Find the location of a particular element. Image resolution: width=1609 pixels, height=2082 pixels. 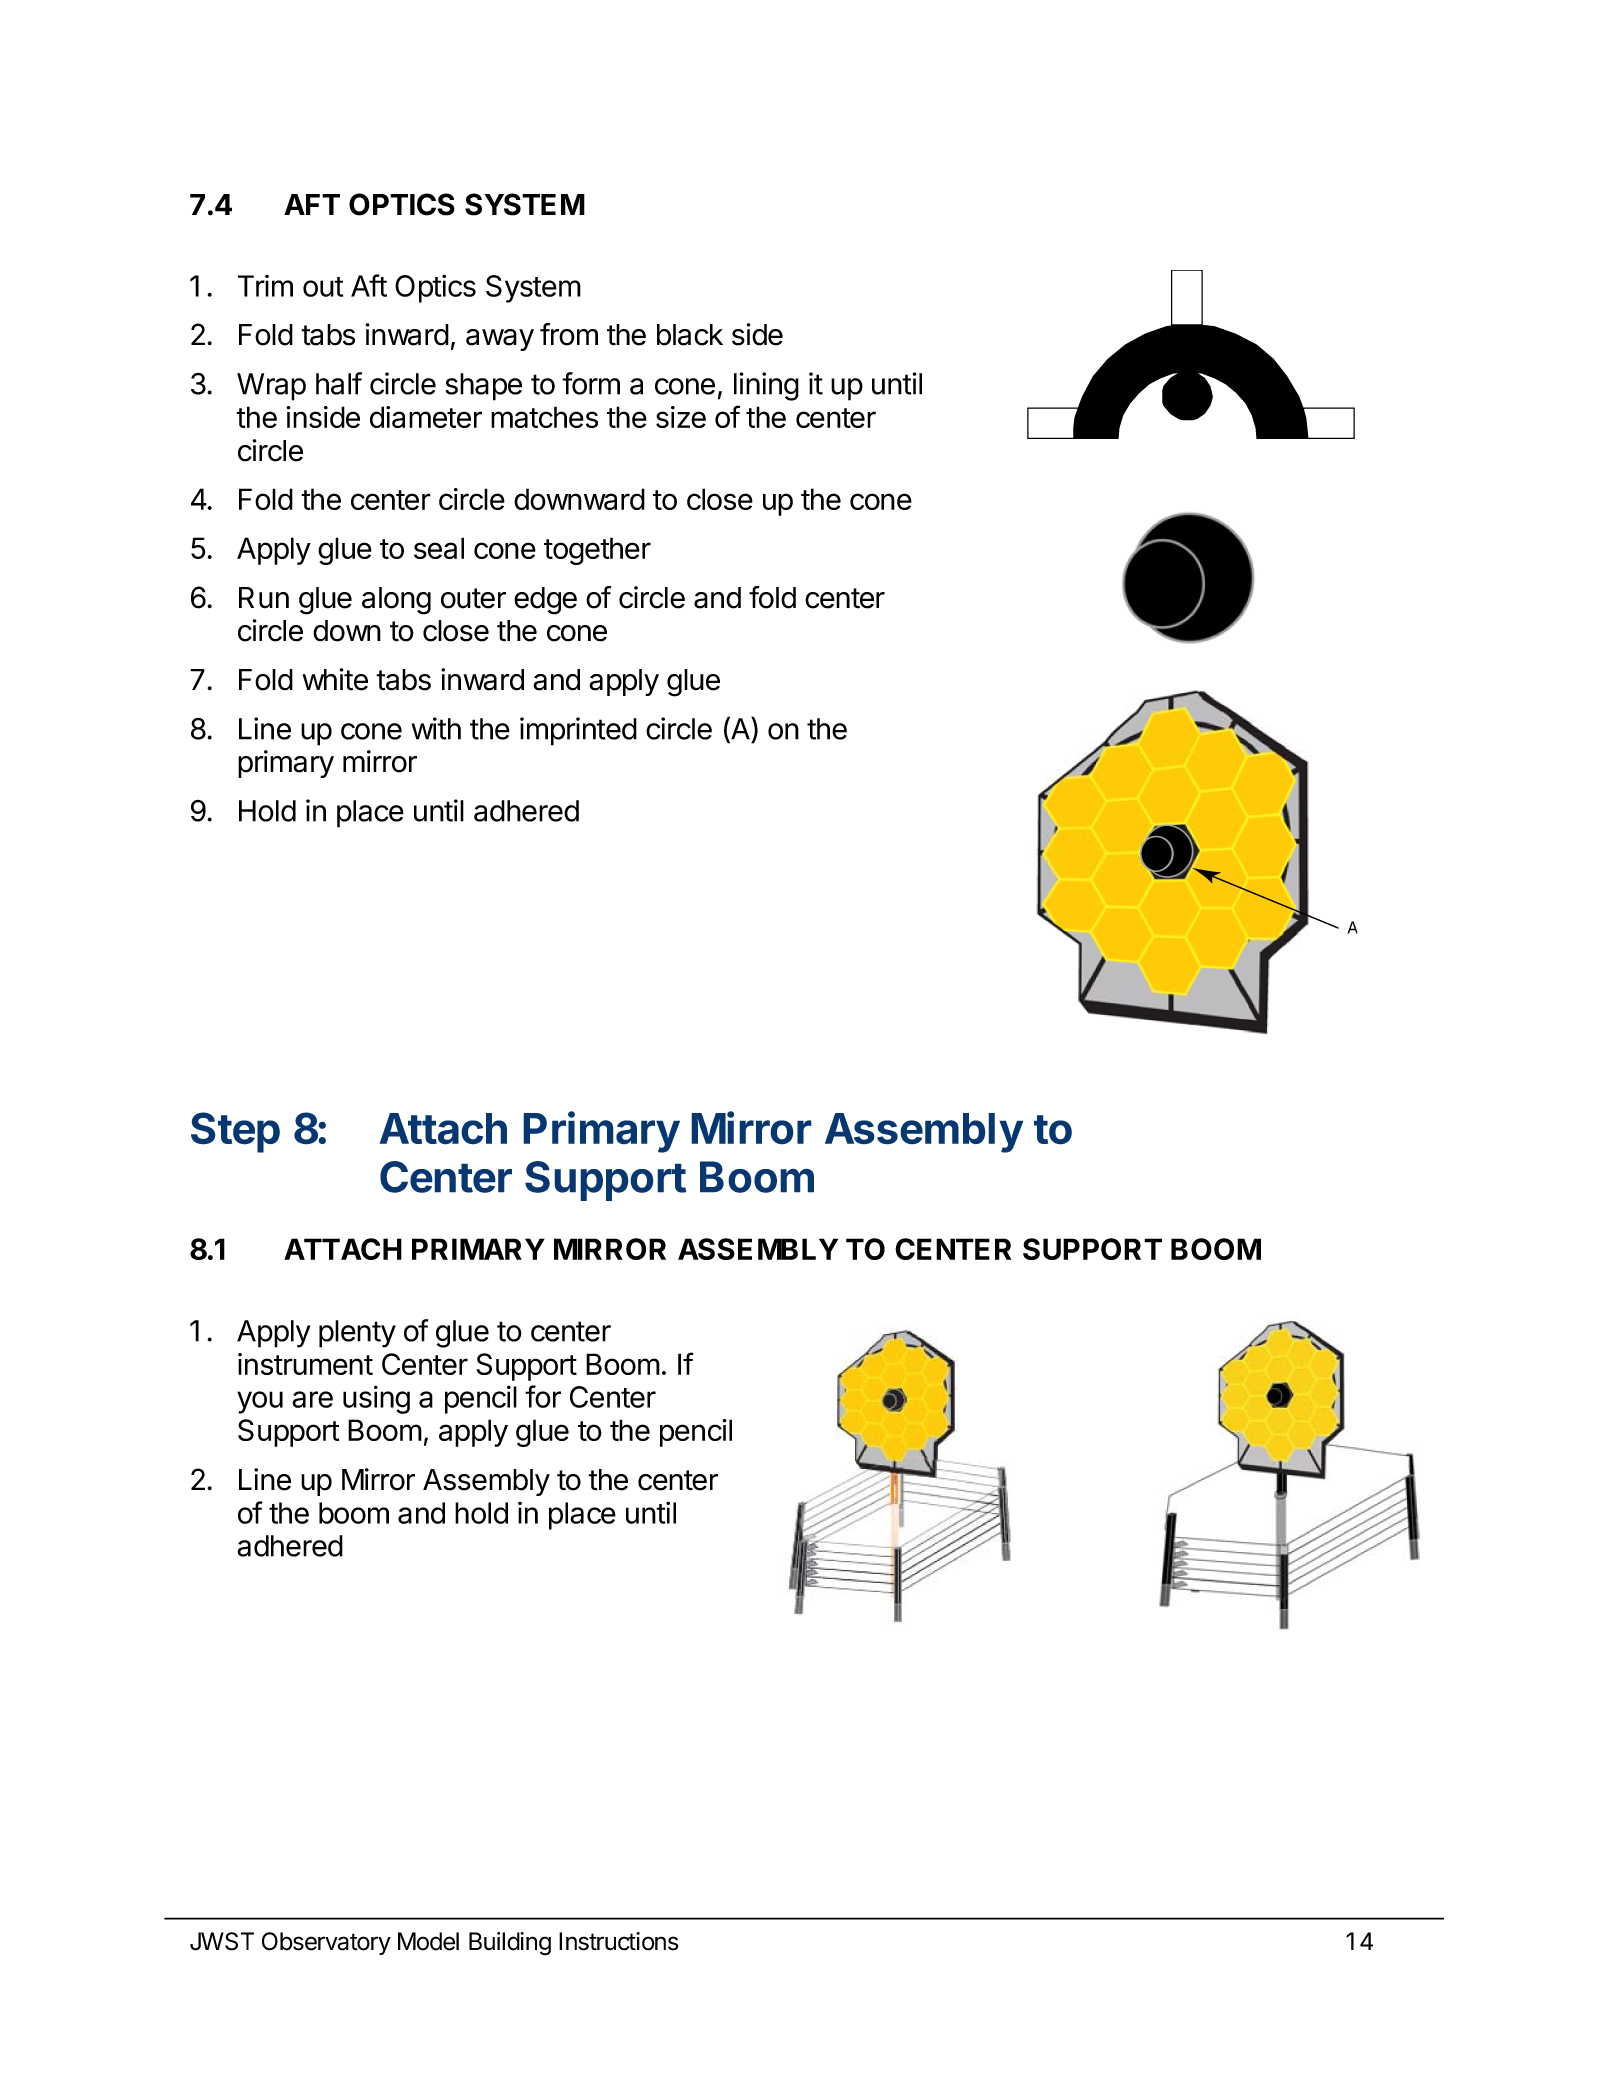

plenty is located at coordinates (357, 1334).
